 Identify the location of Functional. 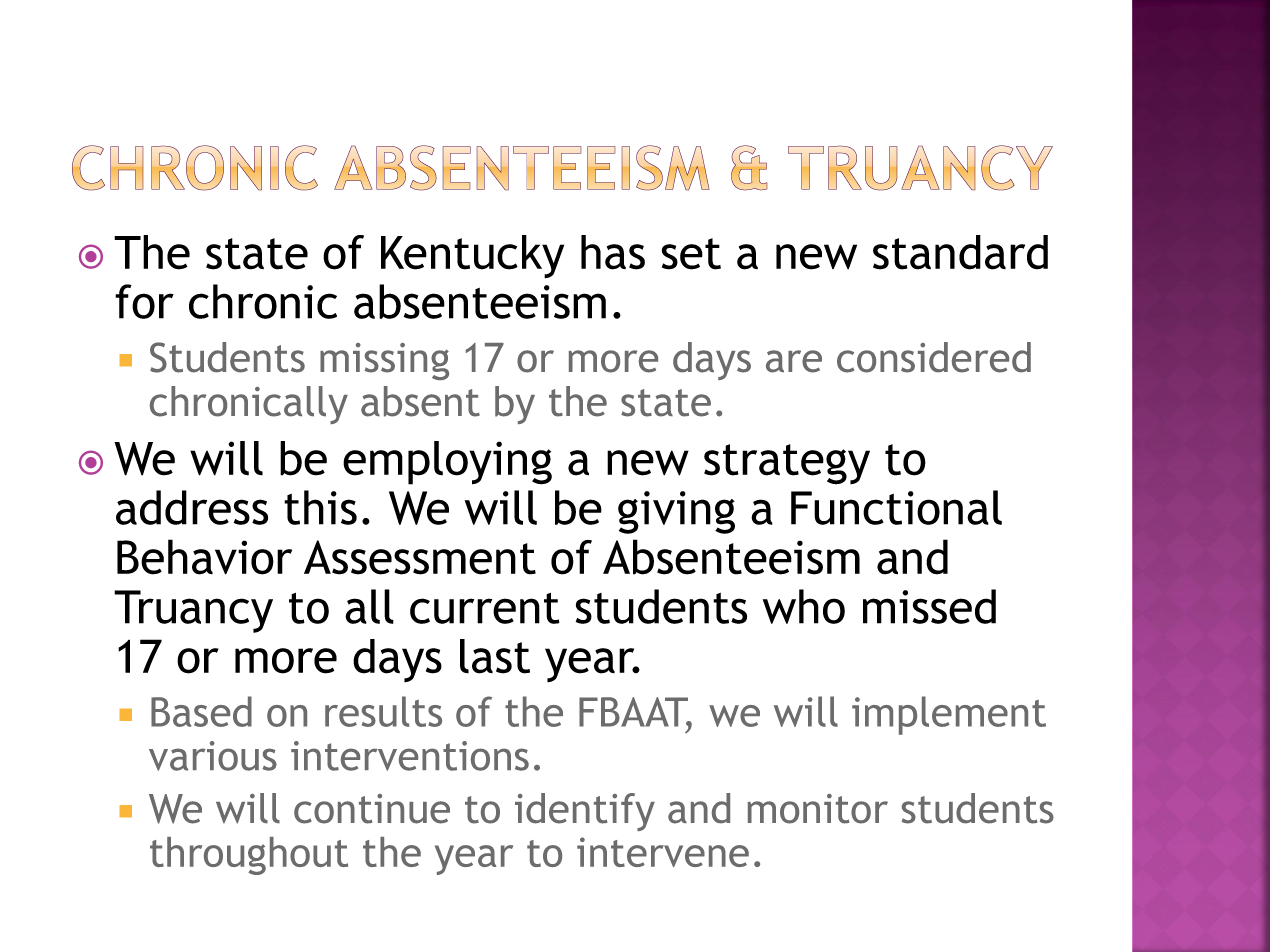
(896, 507).
